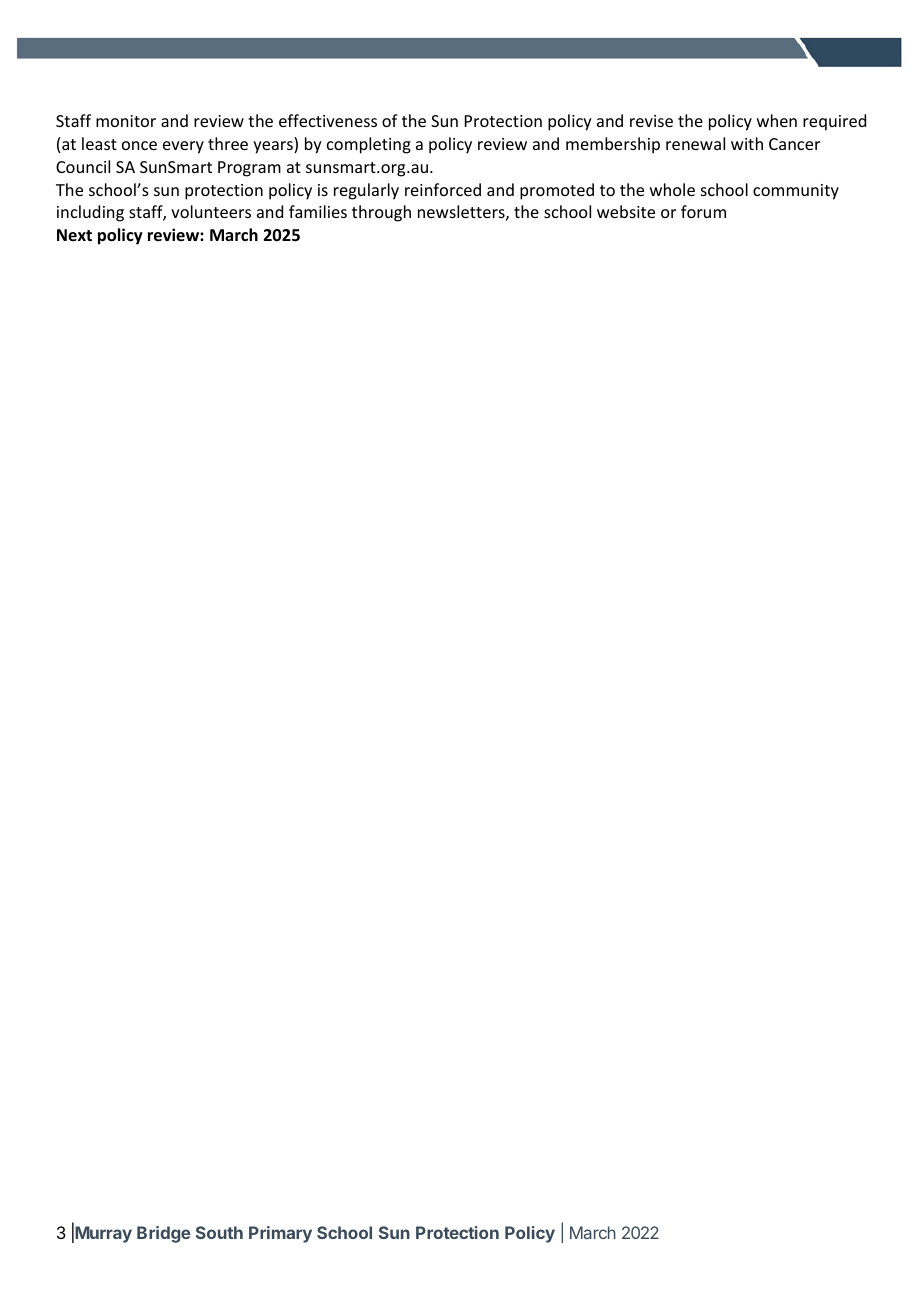  What do you see at coordinates (280, 1234) in the screenshot?
I see `Primary` at bounding box center [280, 1234].
